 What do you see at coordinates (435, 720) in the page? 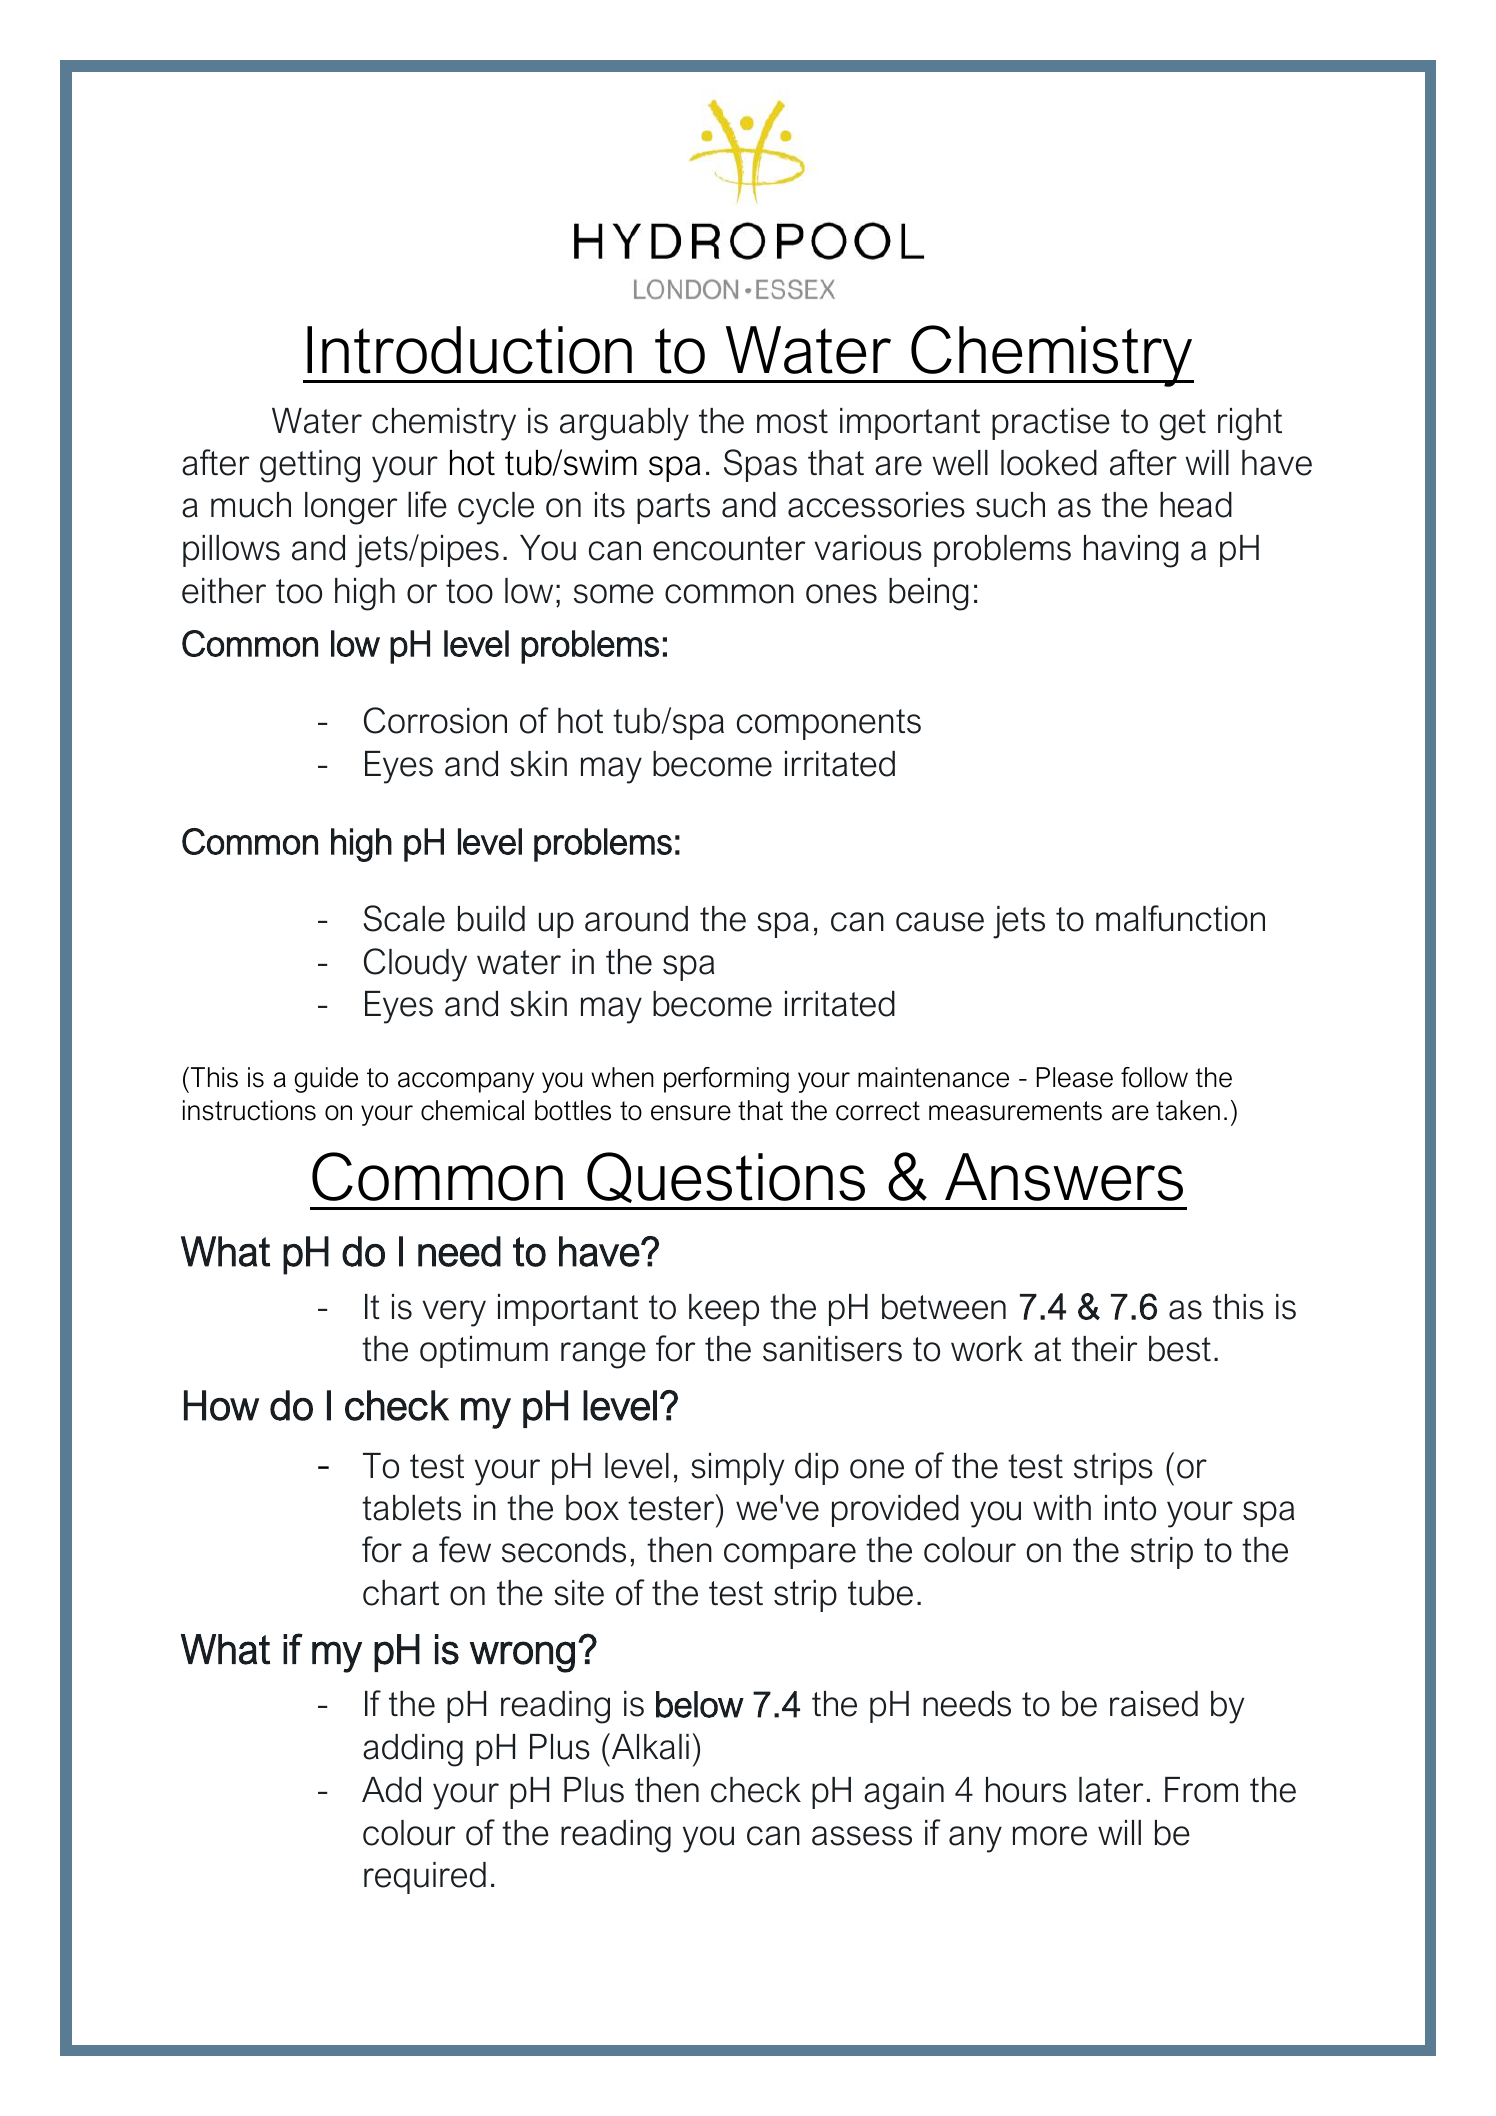
I see `Corrosion` at bounding box center [435, 720].
